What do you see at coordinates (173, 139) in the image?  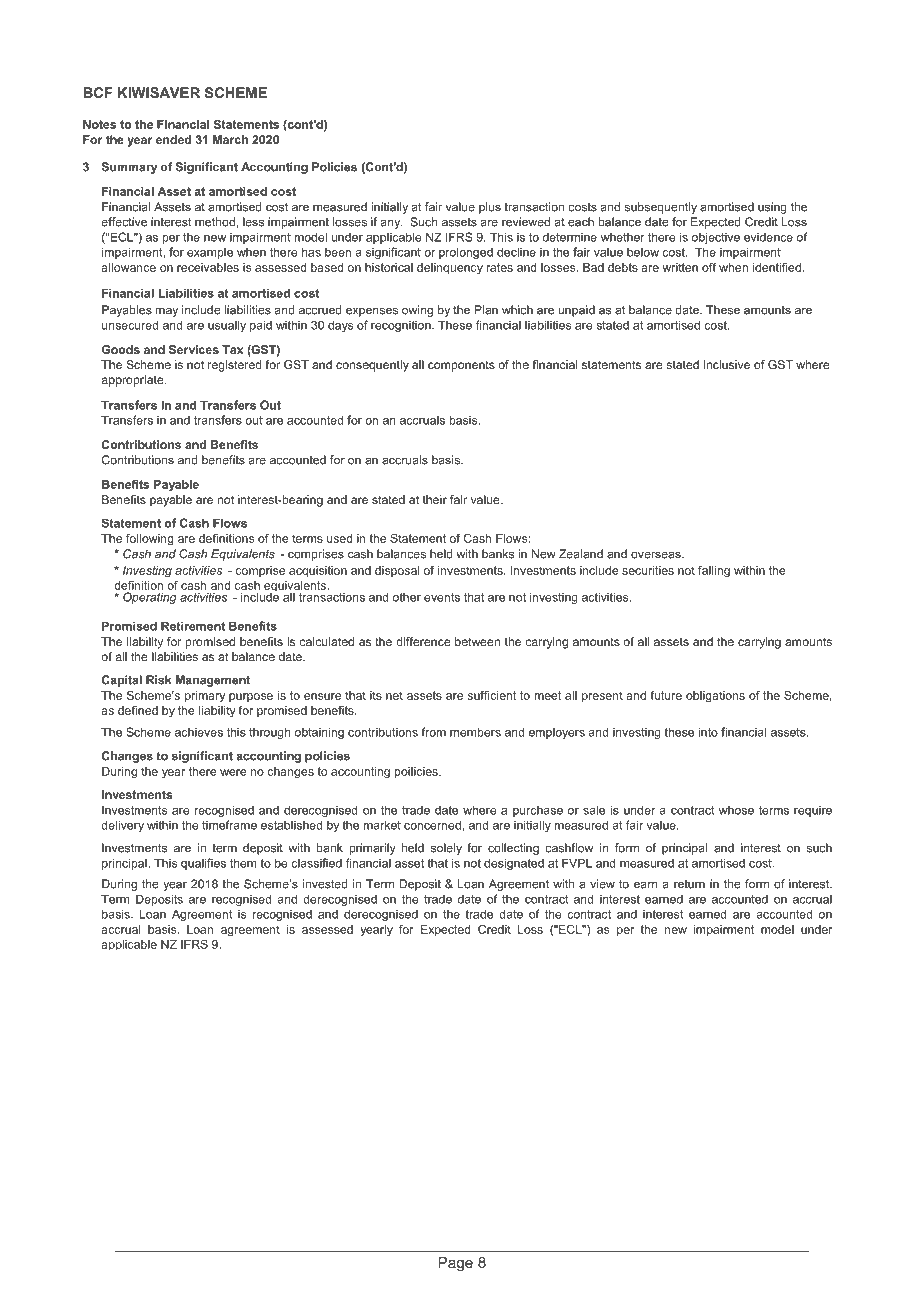 I see `ended` at bounding box center [173, 139].
